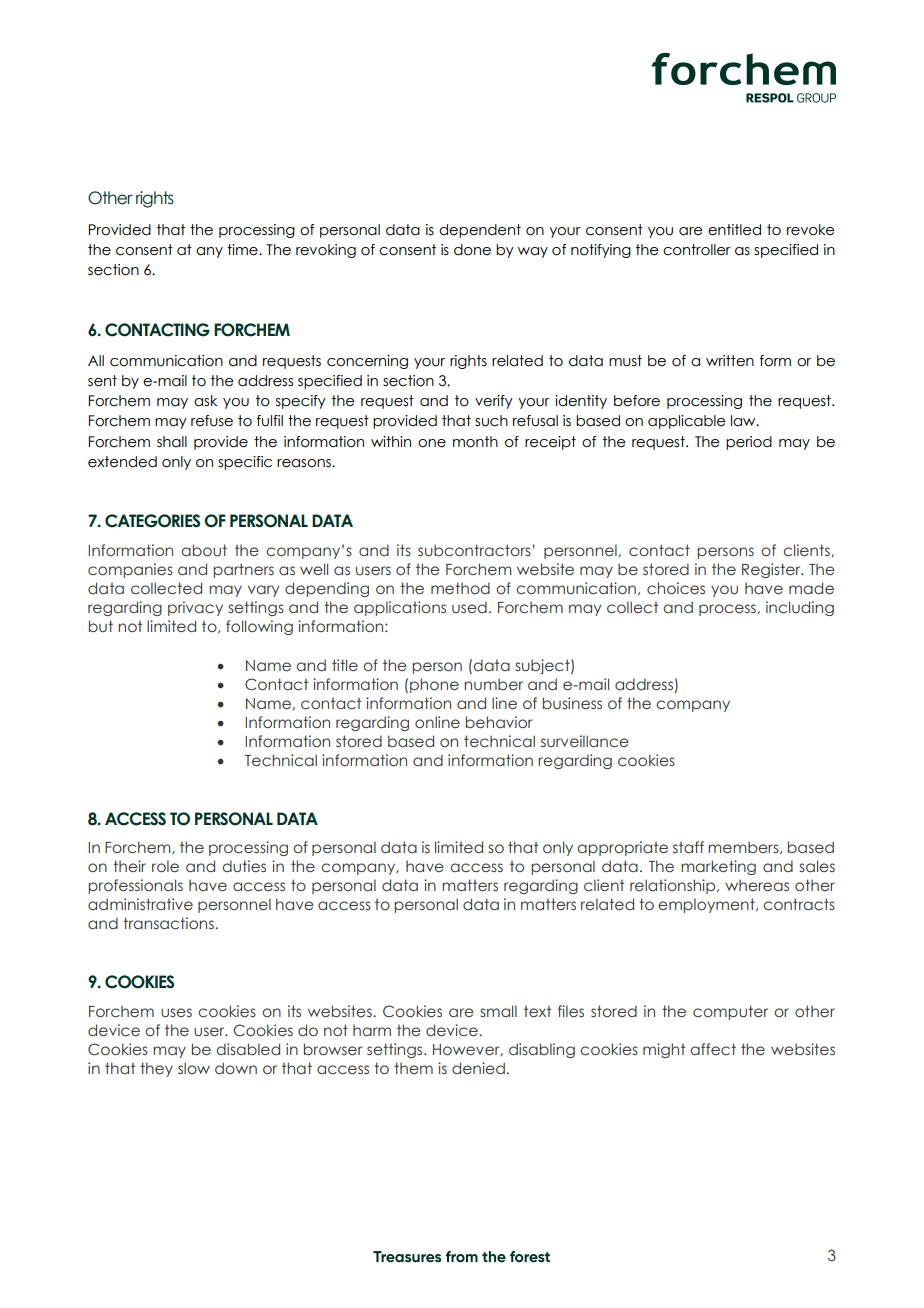  I want to click on time, so click(243, 250).
